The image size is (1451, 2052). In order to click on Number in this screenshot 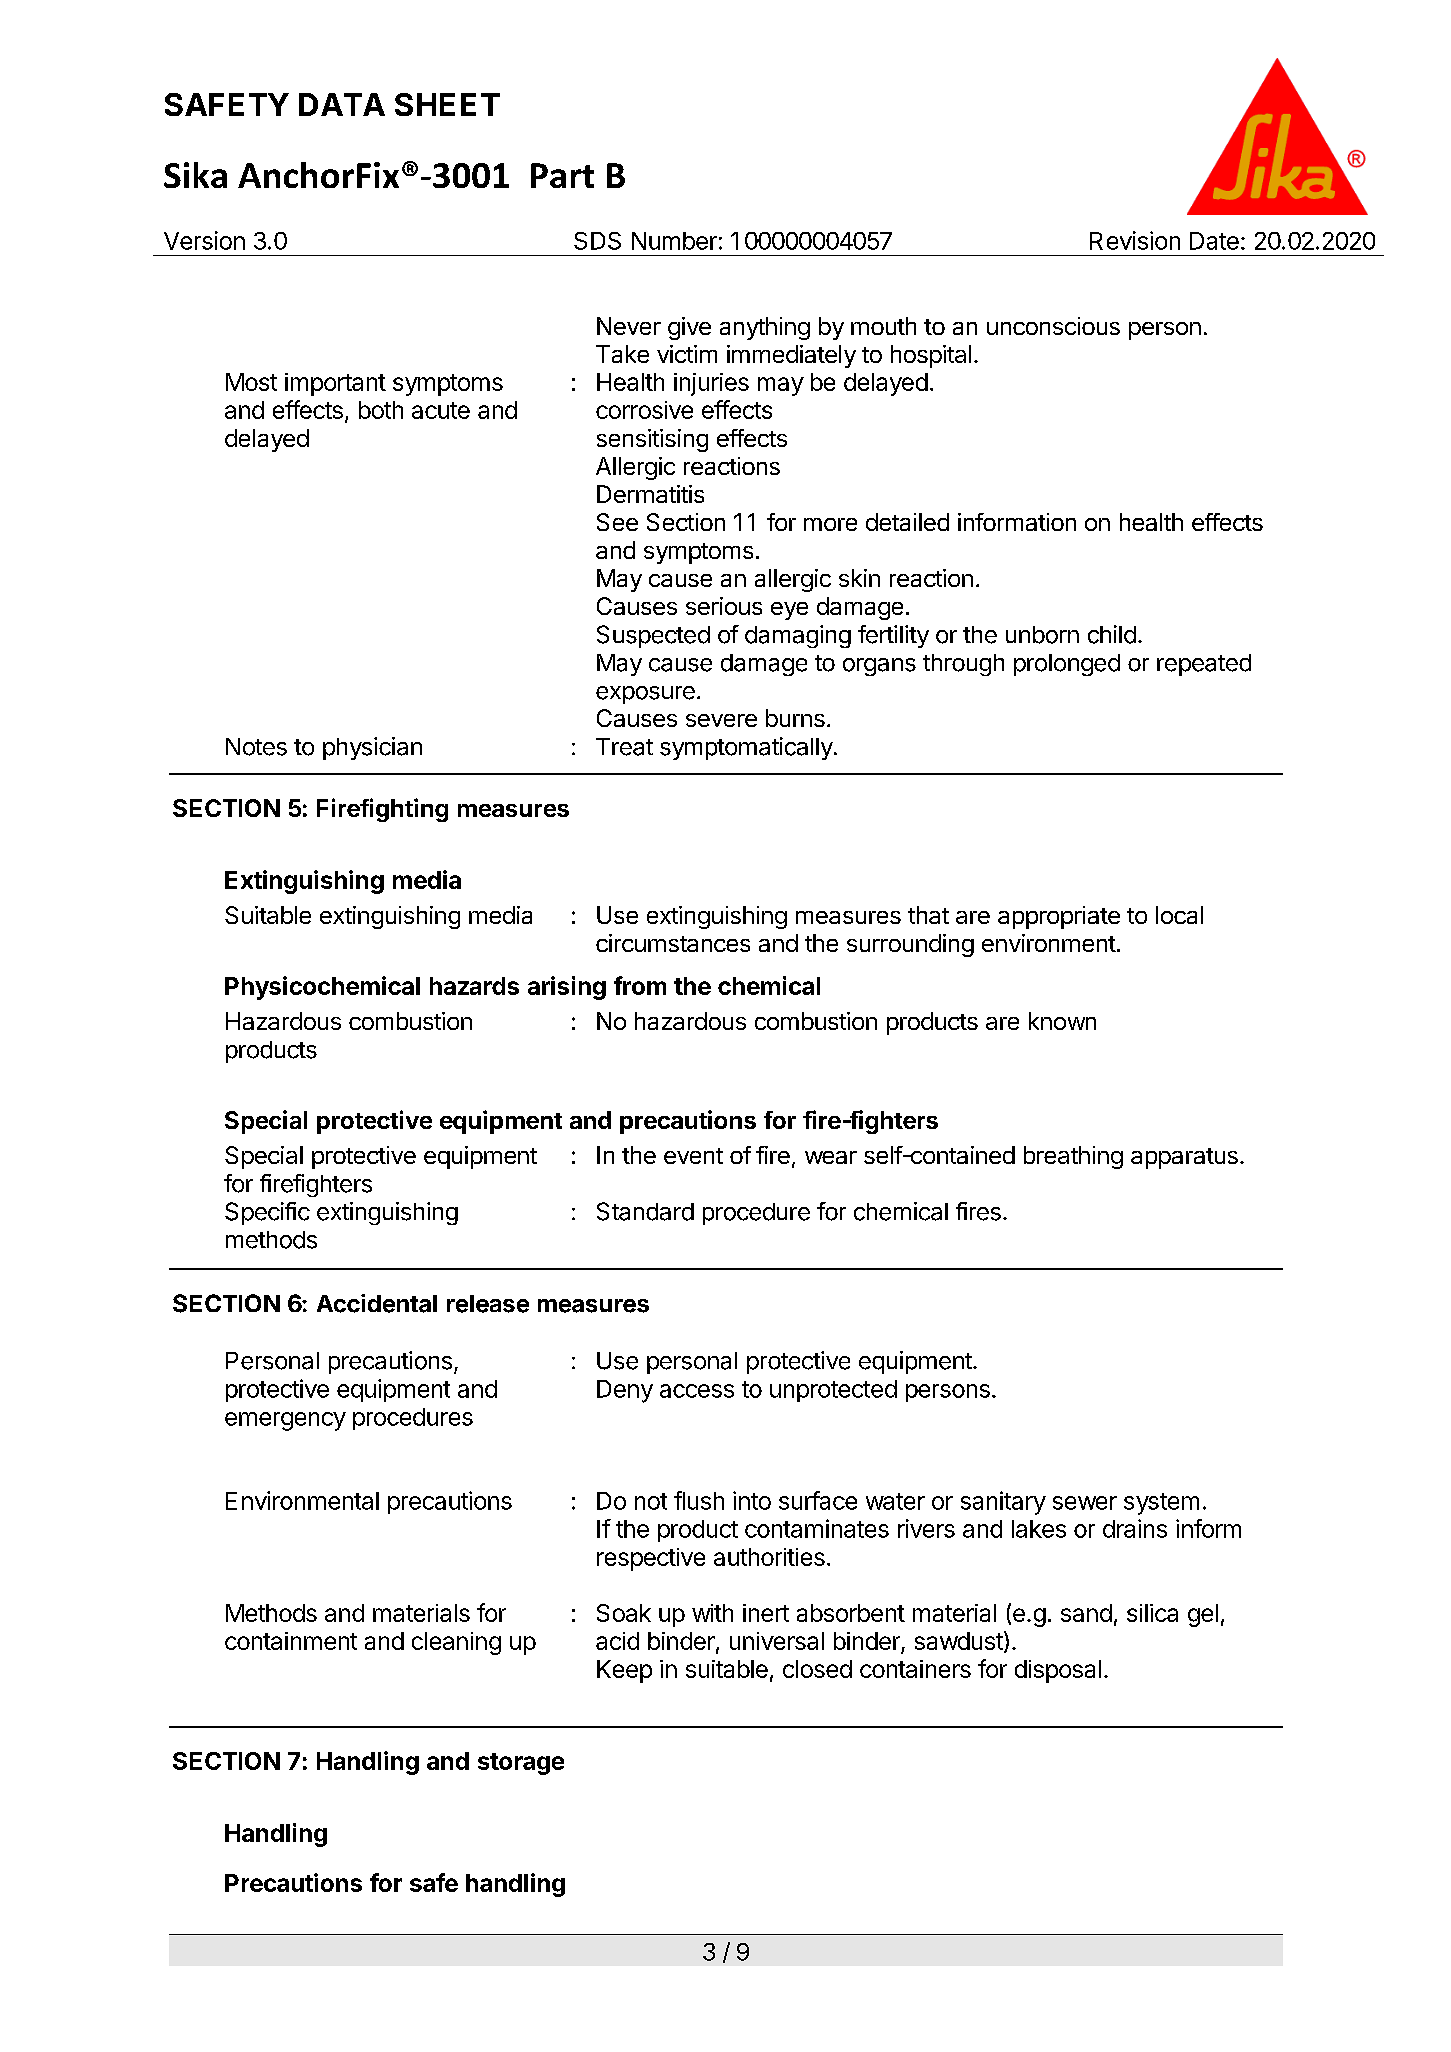, I will do `click(674, 241)`.
